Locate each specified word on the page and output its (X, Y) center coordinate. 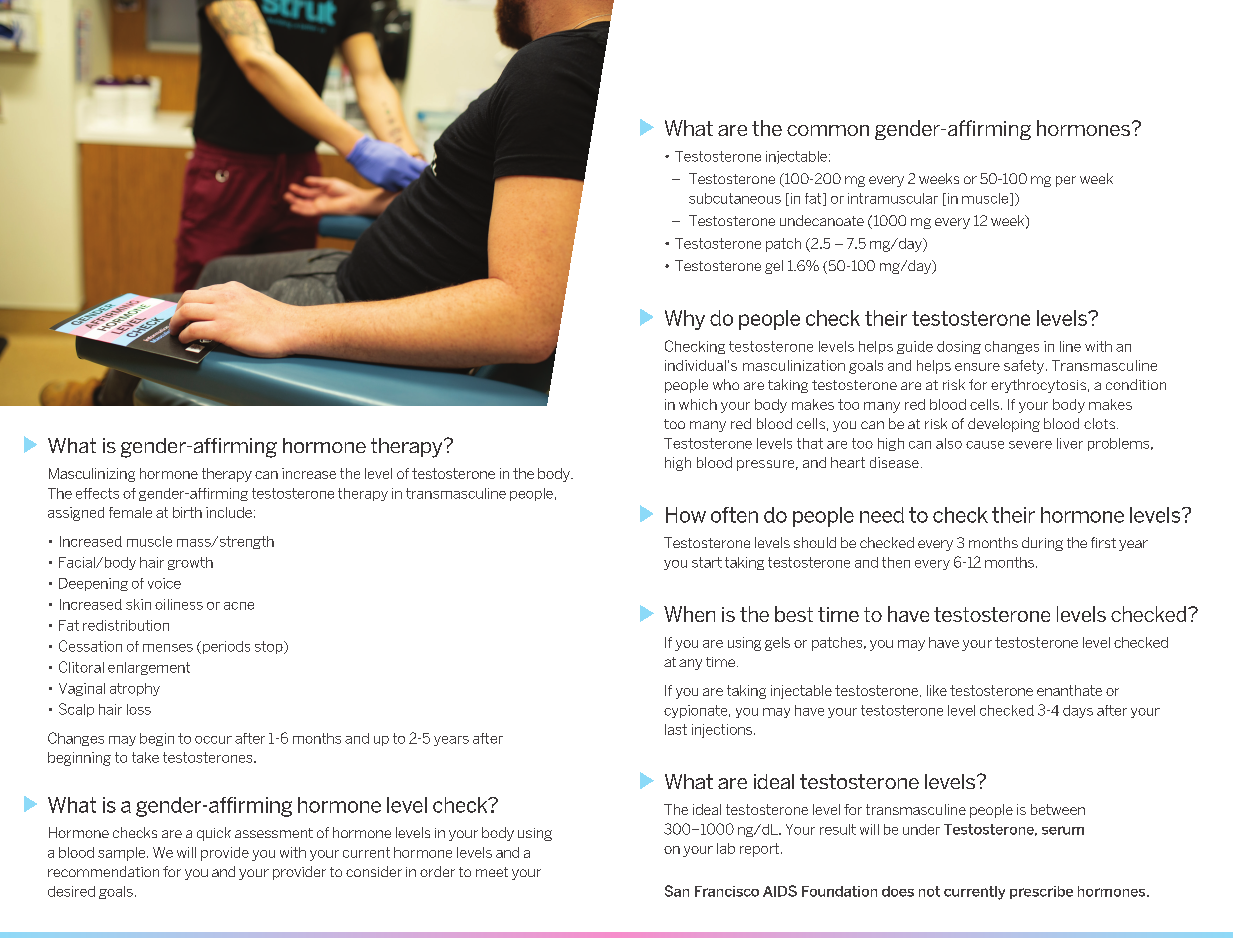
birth (187, 512)
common (828, 130)
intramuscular (893, 198)
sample (121, 854)
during (1042, 544)
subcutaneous (735, 198)
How (686, 515)
